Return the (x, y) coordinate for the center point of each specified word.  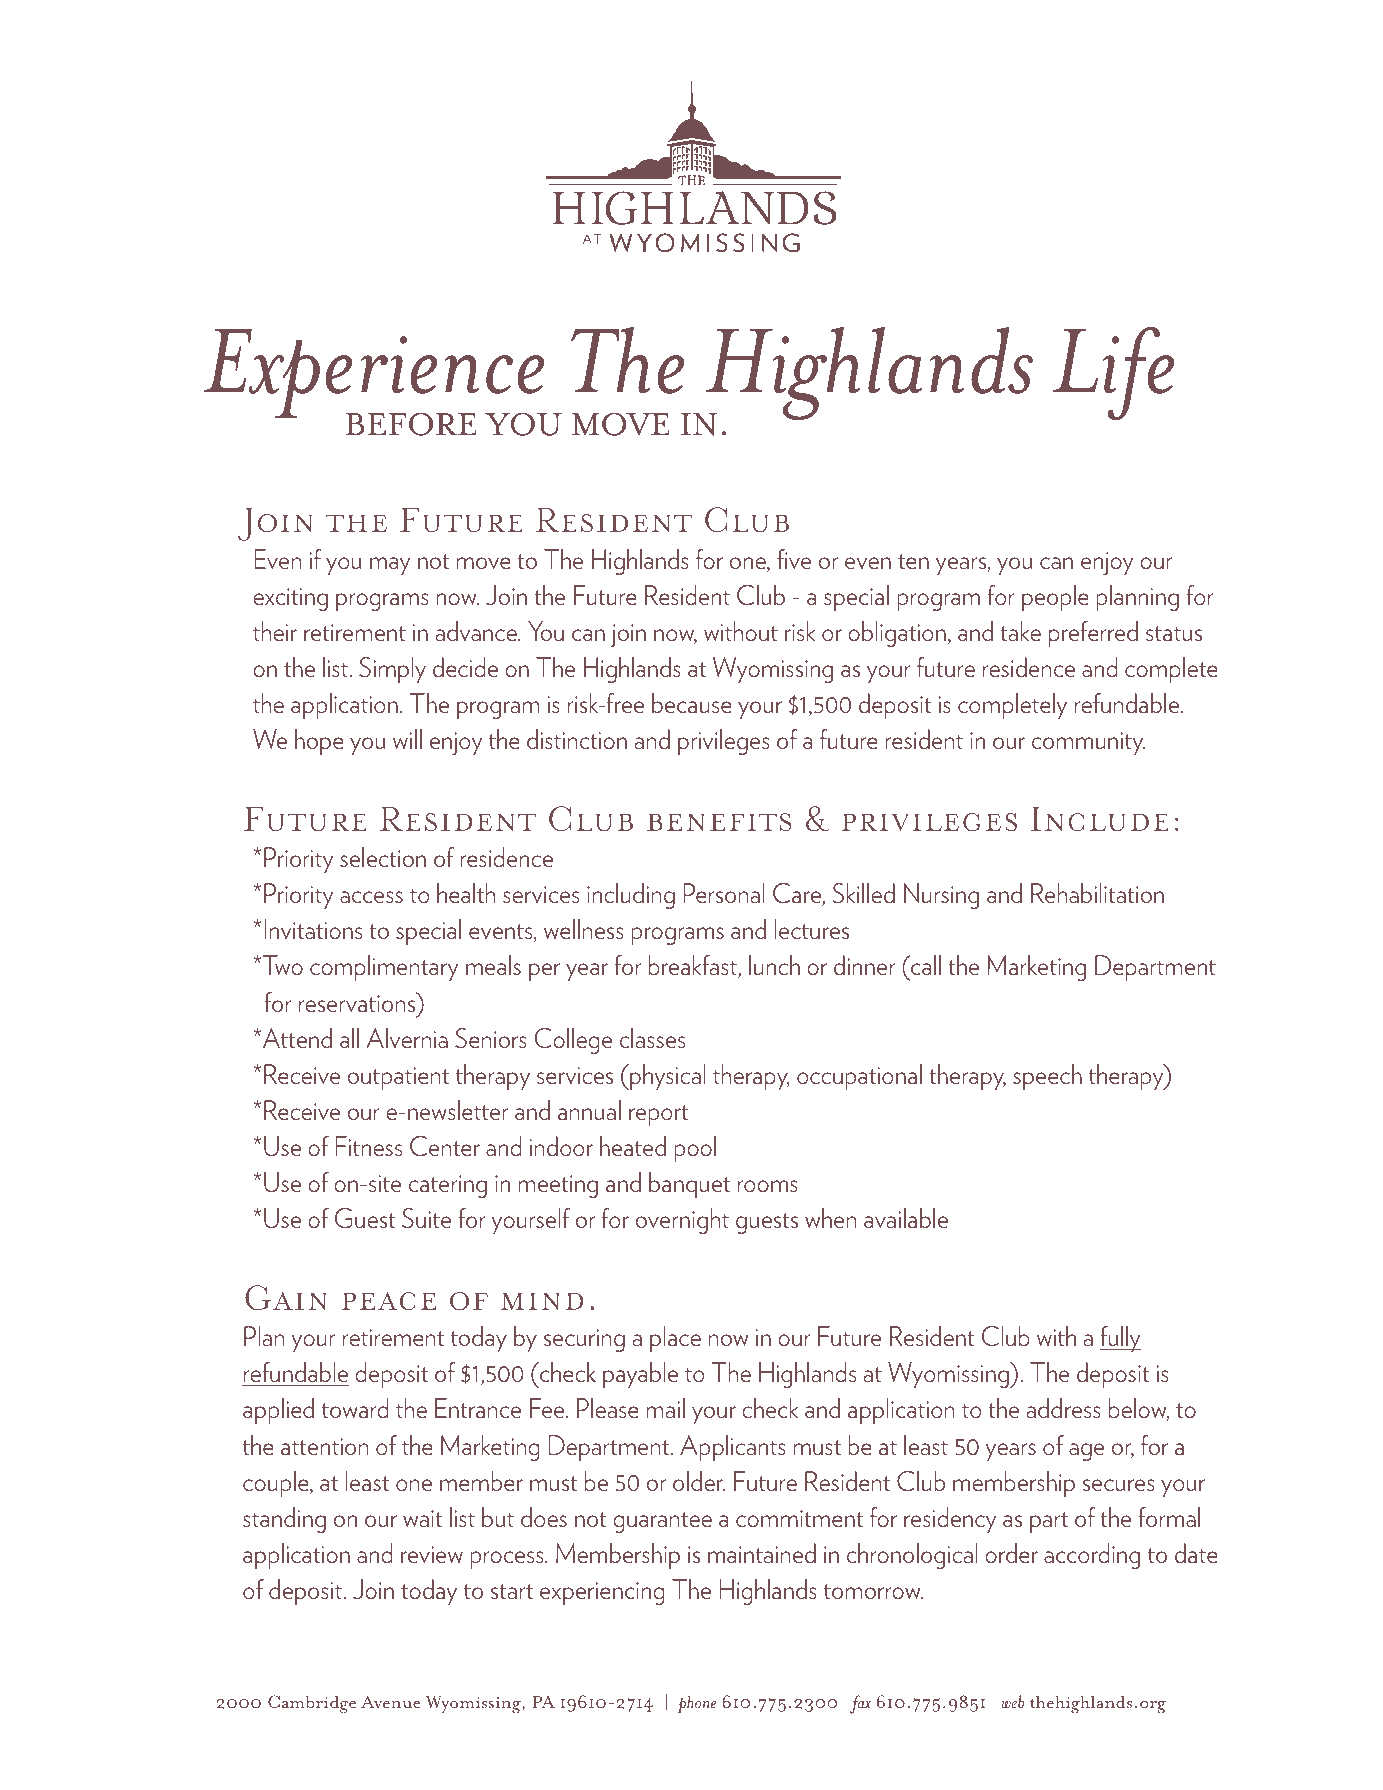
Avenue (390, 1702)
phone (696, 1704)
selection (383, 857)
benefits (719, 822)
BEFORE (411, 424)
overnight (682, 1221)
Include (1099, 819)
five (794, 559)
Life (1113, 373)
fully (1120, 1339)
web (1012, 1702)
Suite (426, 1218)
